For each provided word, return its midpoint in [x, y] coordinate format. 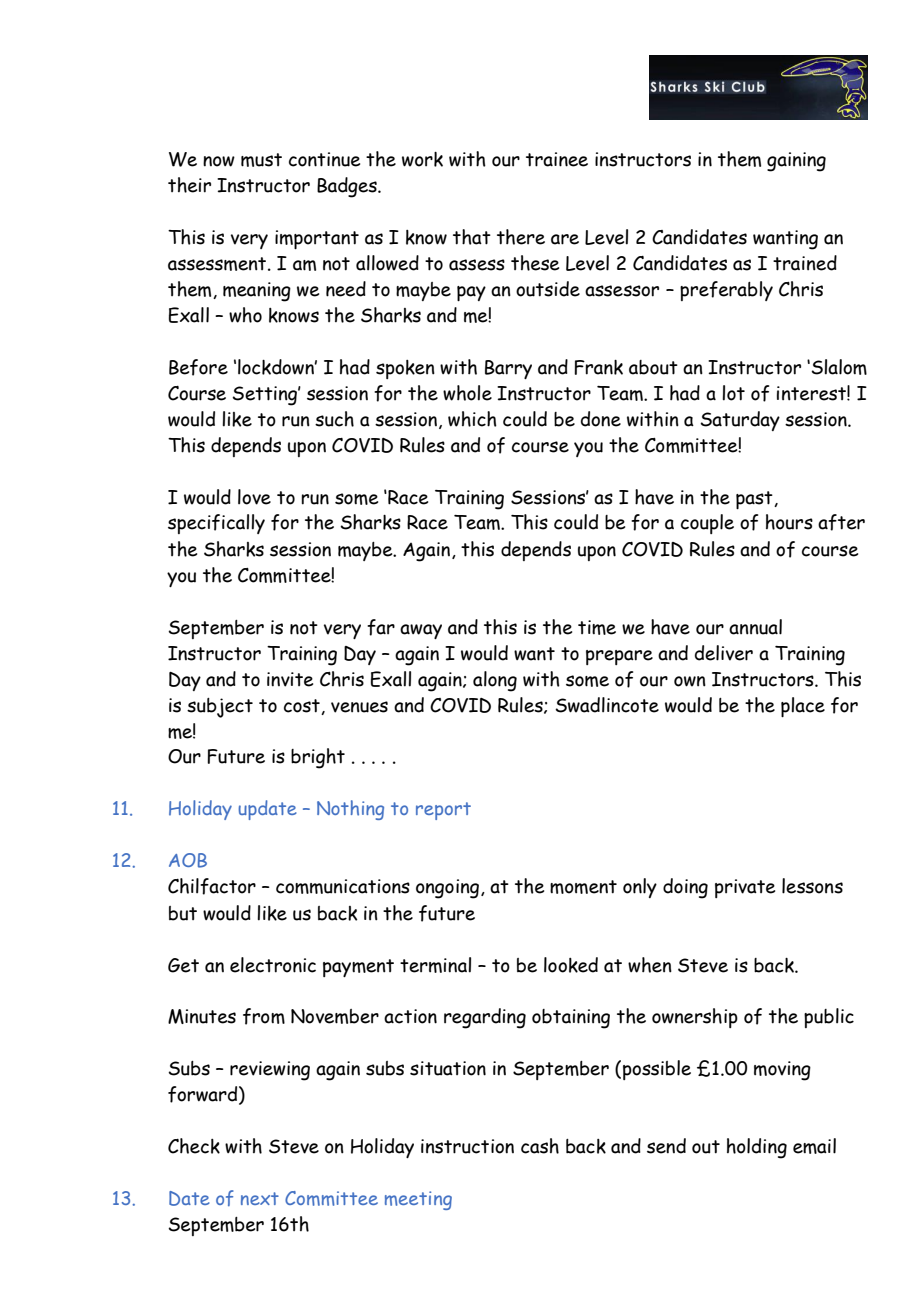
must [261, 160]
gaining [796, 162]
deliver [724, 653]
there [521, 237]
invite [290, 679]
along [495, 681]
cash [540, 1146]
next [260, 1198]
